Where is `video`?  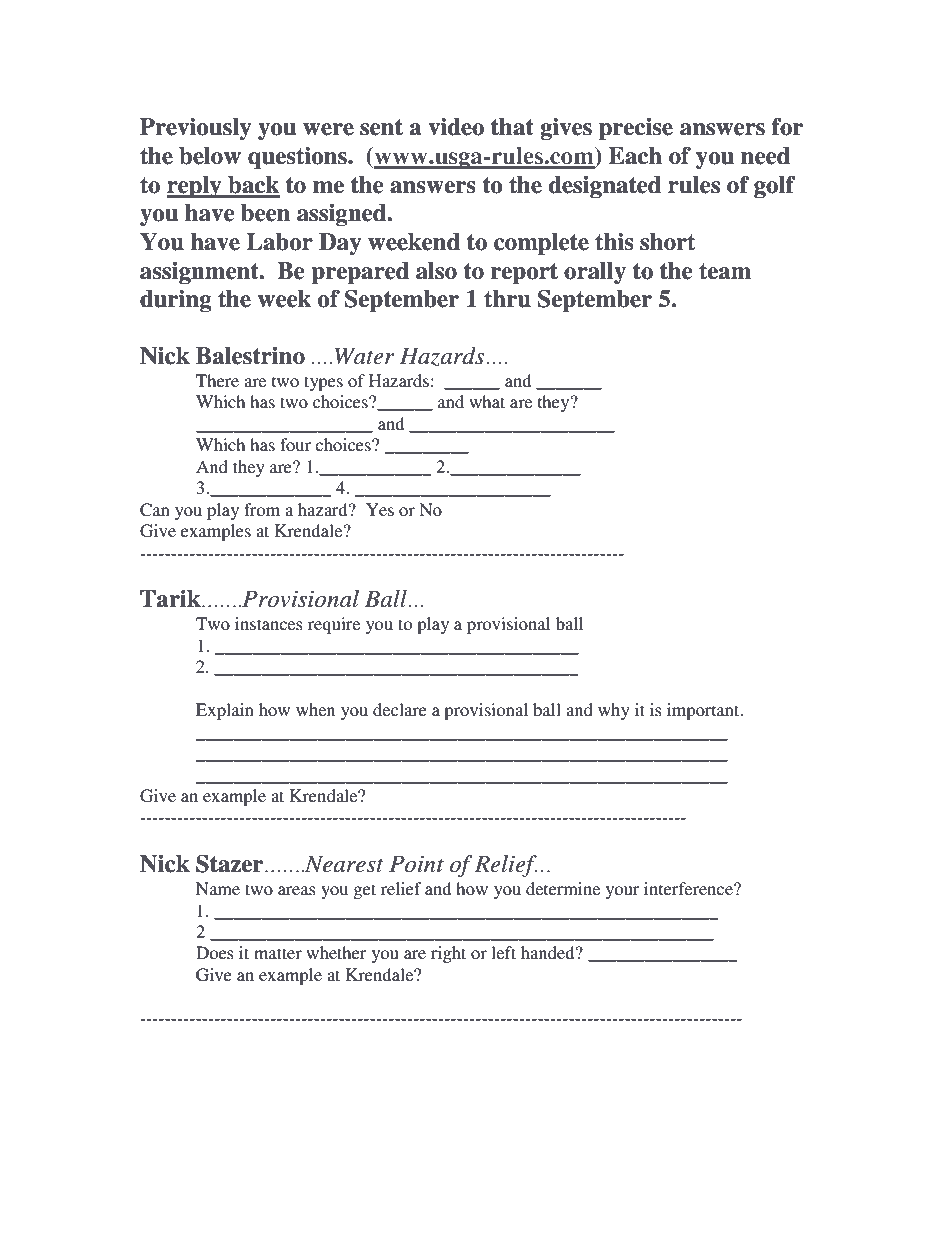 video is located at coordinates (456, 127).
